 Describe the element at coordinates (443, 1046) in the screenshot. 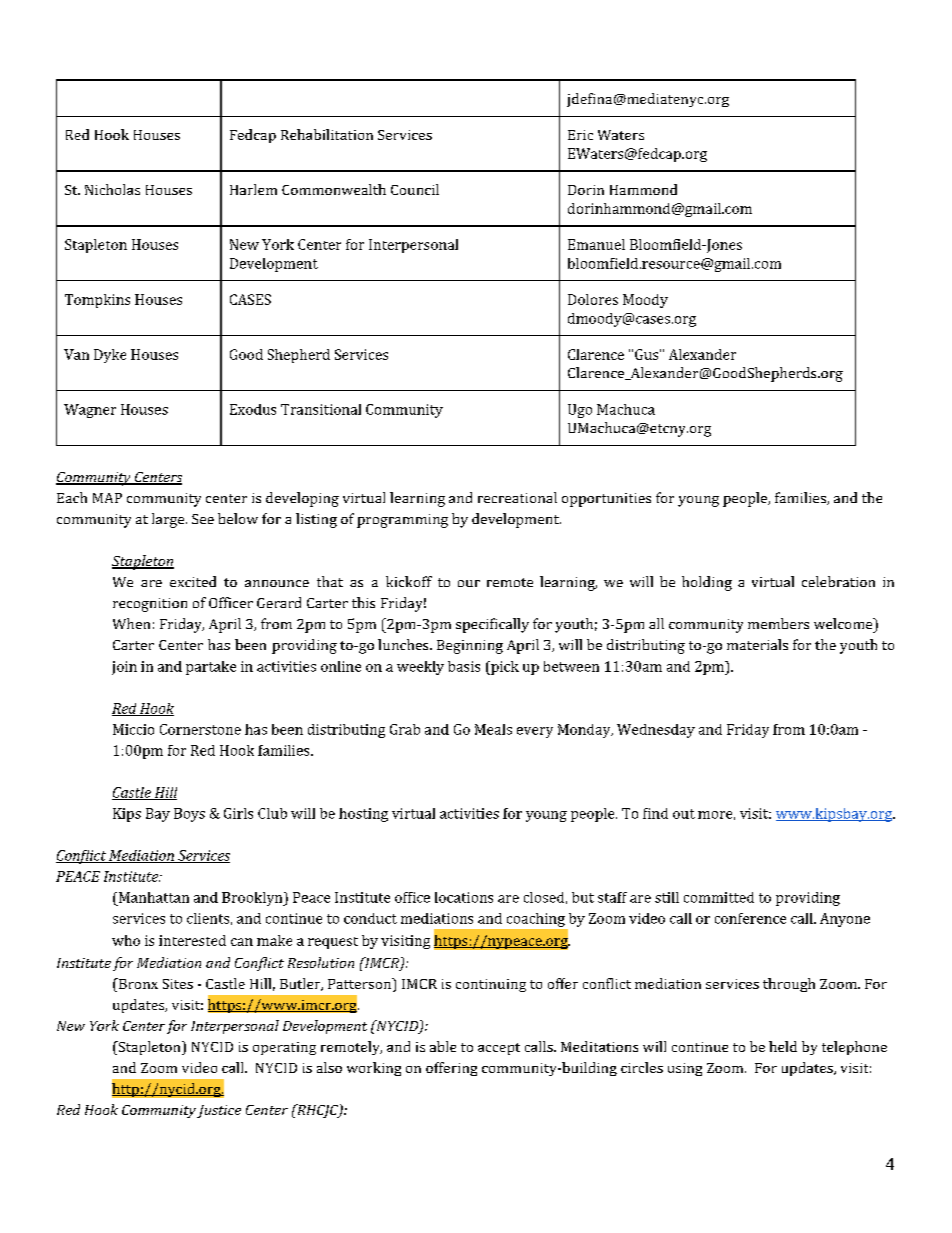

I see `able` at that location.
